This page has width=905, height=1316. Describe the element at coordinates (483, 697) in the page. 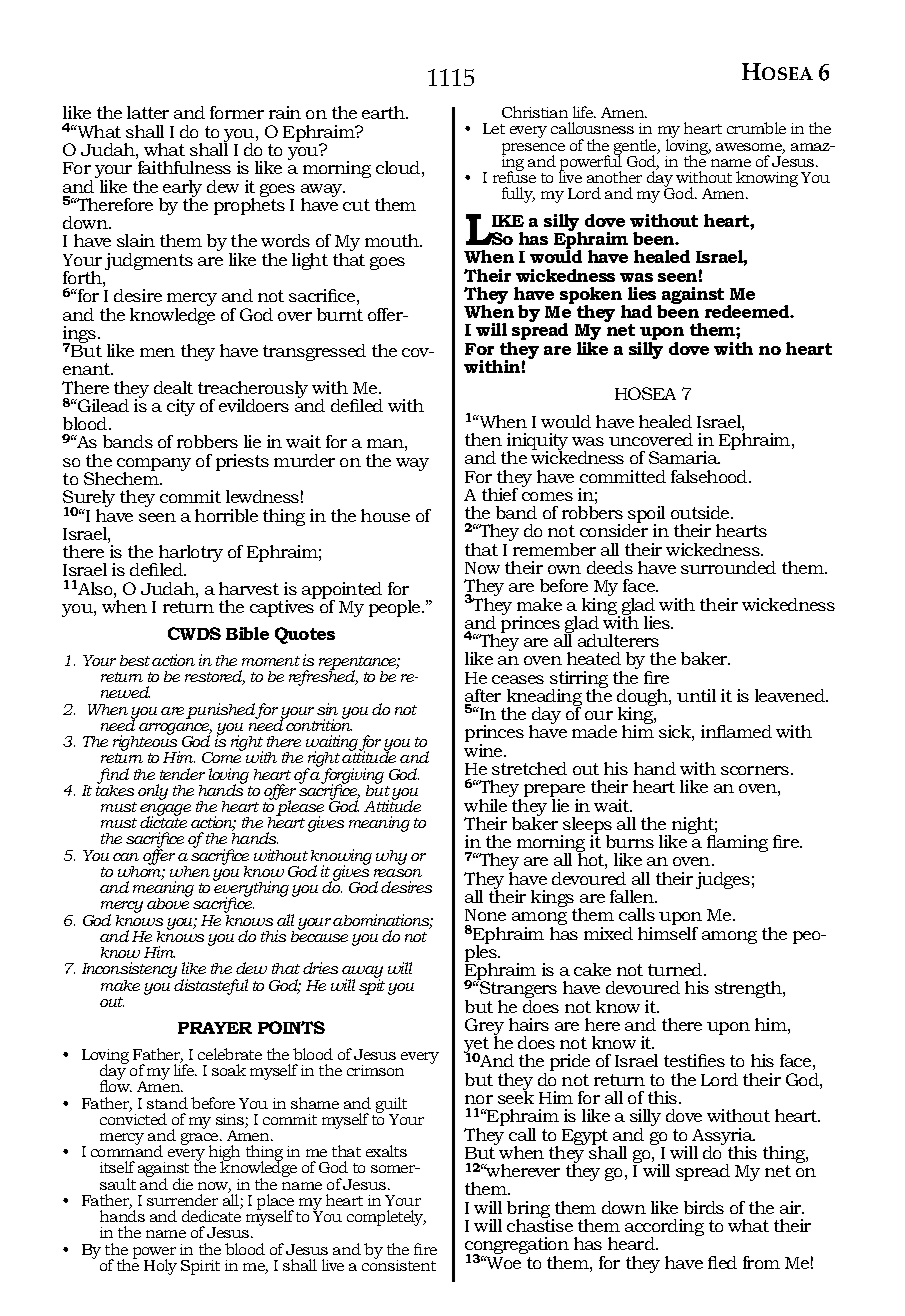

I see `after` at that location.
